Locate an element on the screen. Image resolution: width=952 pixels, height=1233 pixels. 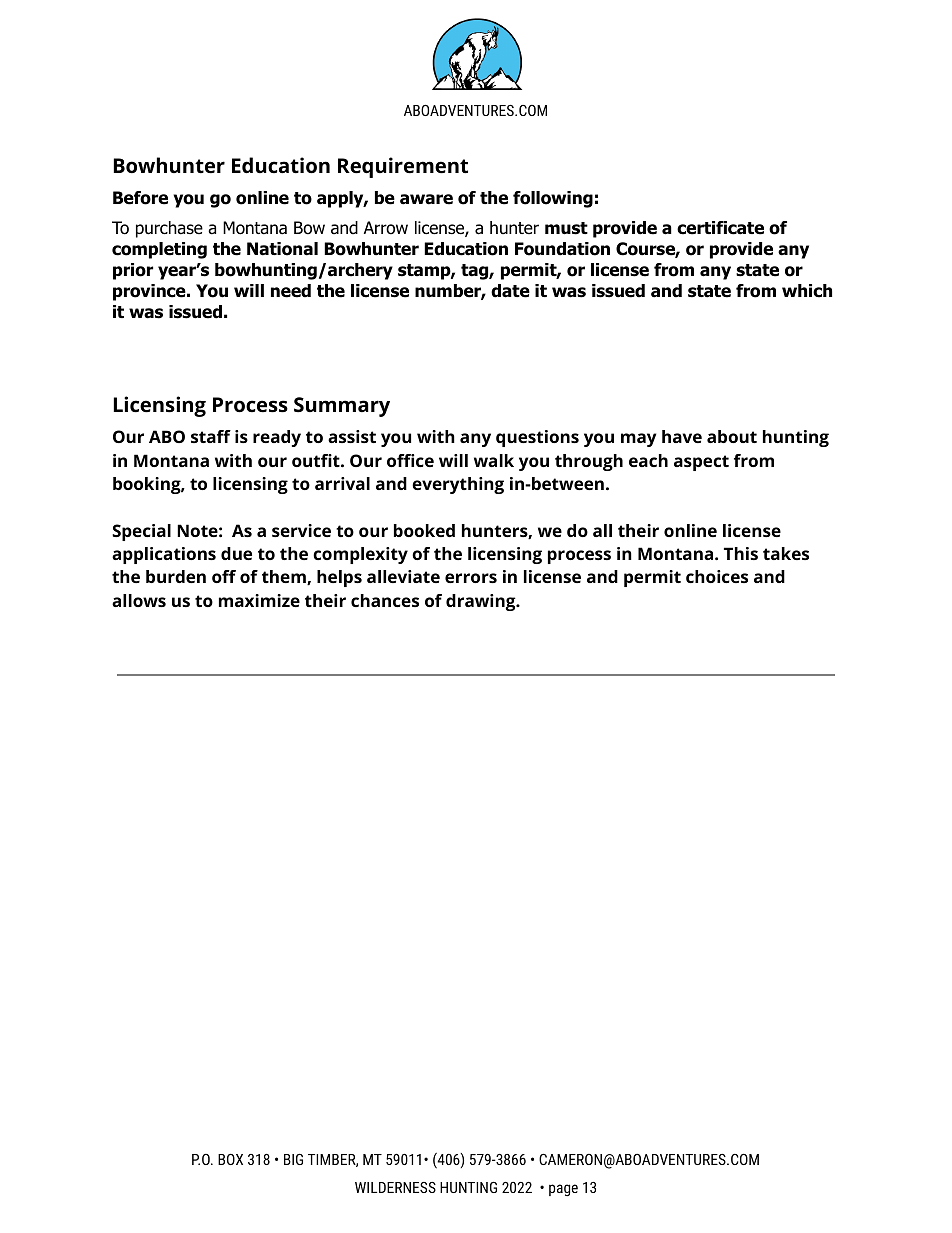
aware is located at coordinates (426, 199).
